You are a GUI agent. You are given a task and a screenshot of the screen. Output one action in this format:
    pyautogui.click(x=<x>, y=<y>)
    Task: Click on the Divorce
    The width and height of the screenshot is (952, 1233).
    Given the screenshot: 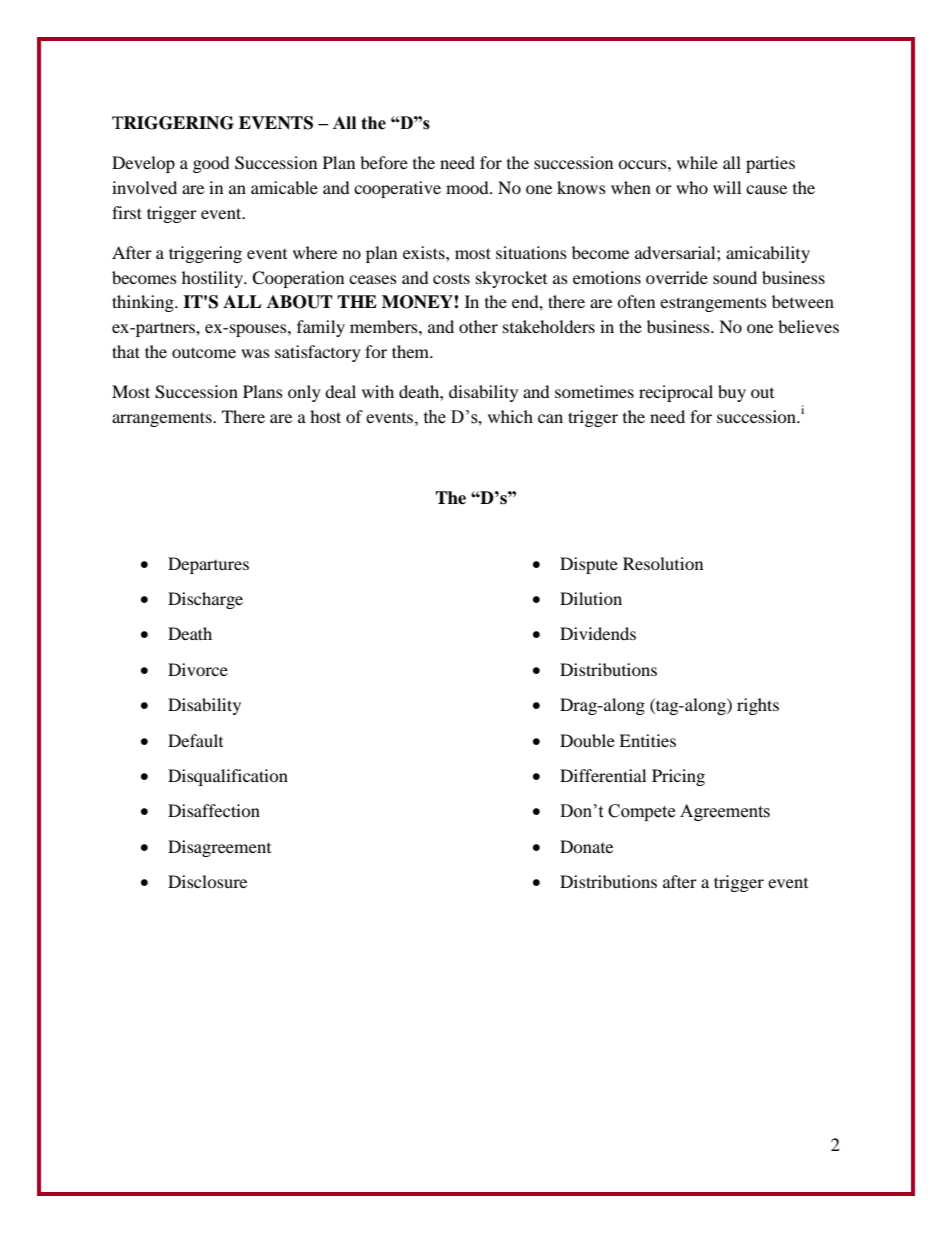 What is the action you would take?
    pyautogui.click(x=198, y=669)
